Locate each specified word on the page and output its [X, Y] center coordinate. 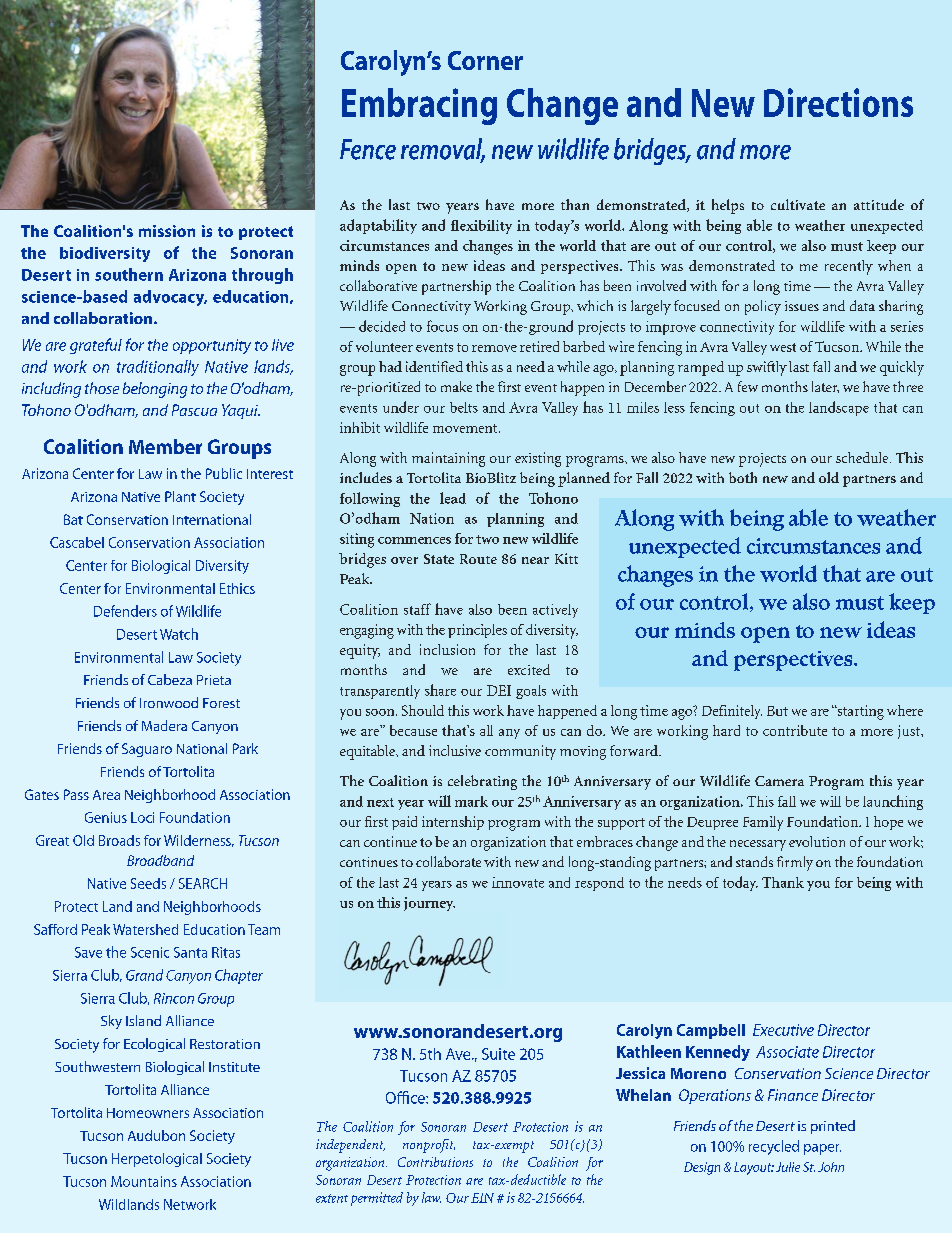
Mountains [144, 1181]
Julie [788, 1167]
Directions [838, 102]
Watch [179, 634]
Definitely [732, 712]
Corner [485, 60]
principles [477, 631]
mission [167, 231]
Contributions [435, 1162]
